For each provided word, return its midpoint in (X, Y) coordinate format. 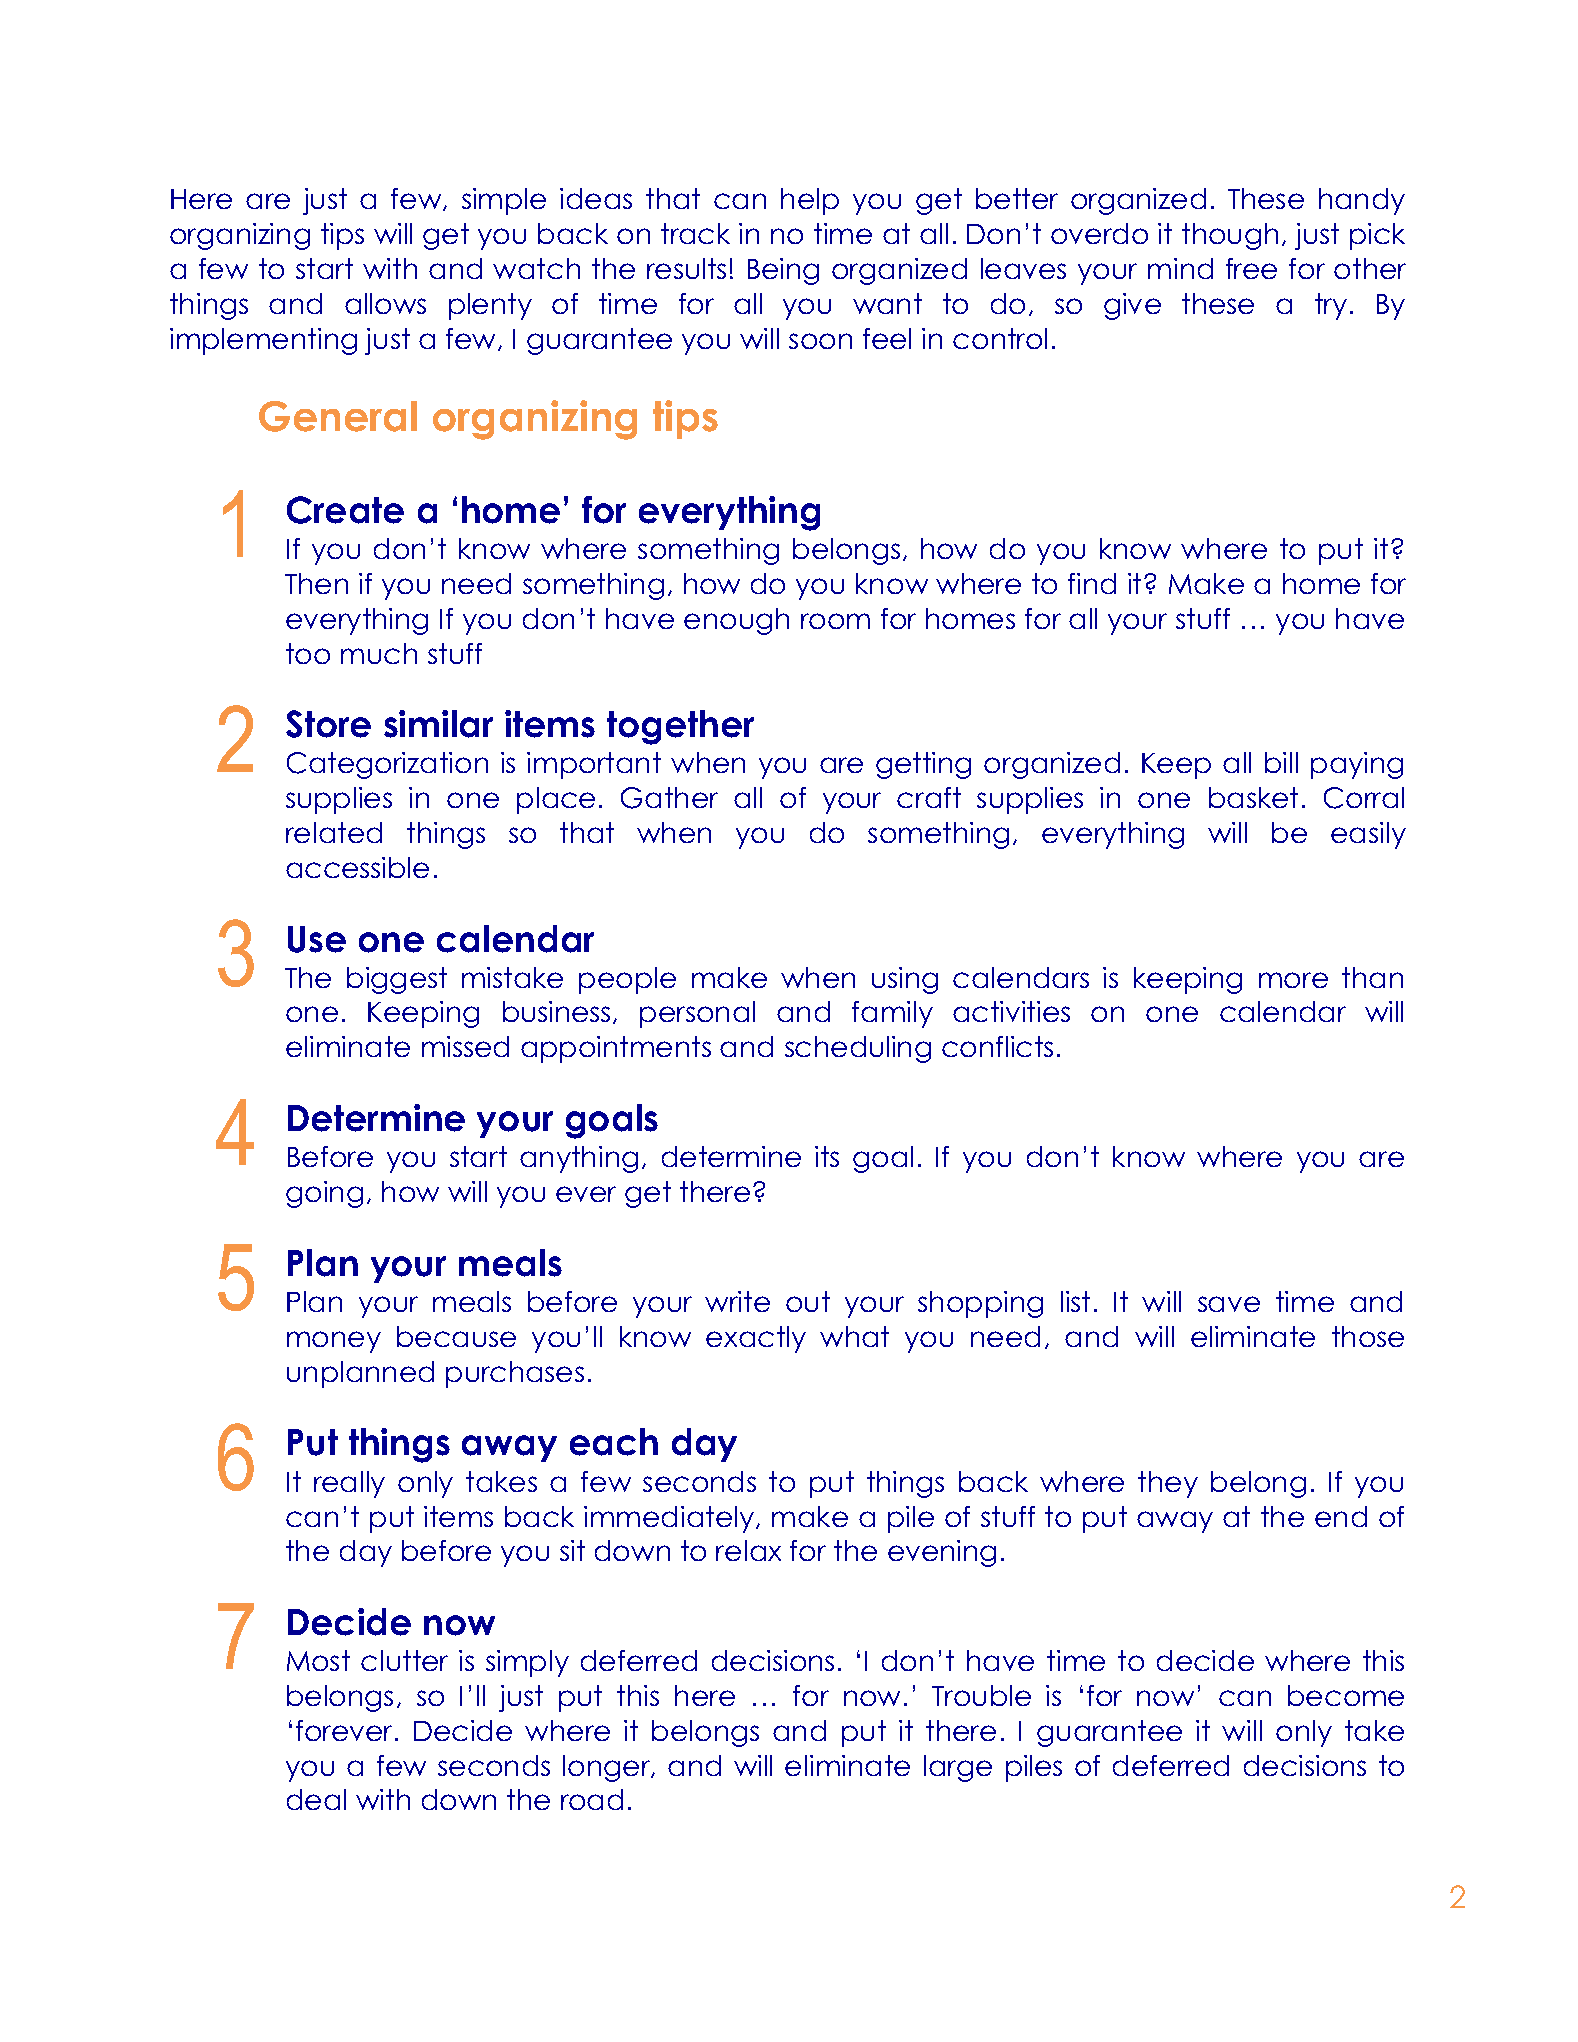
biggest (397, 980)
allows (385, 303)
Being (783, 271)
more (1293, 980)
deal (316, 1799)
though (1230, 236)
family (892, 1014)
